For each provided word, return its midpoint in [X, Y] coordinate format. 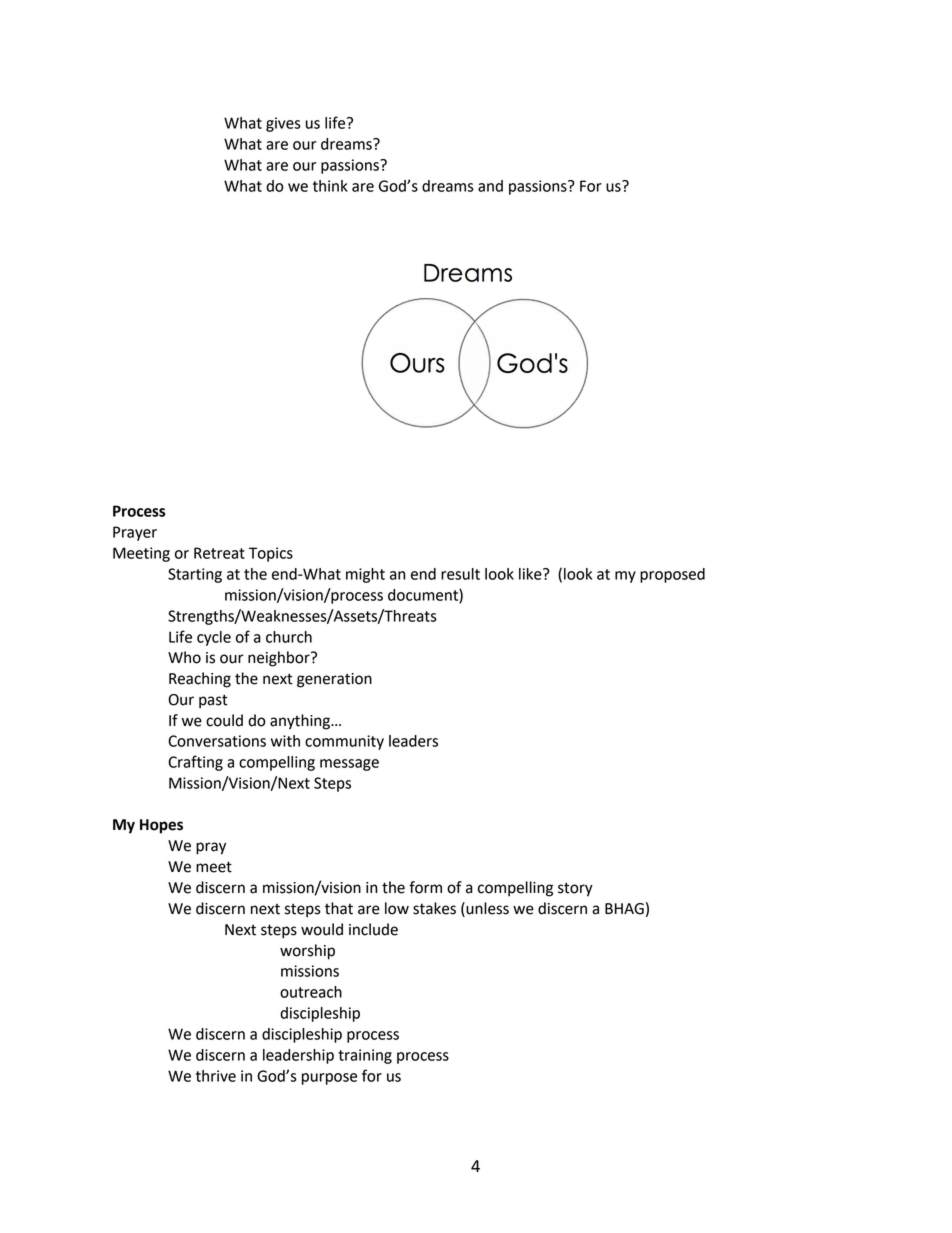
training [365, 1056]
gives [283, 124]
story [575, 889]
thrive [216, 1076]
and [490, 186]
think [330, 186]
